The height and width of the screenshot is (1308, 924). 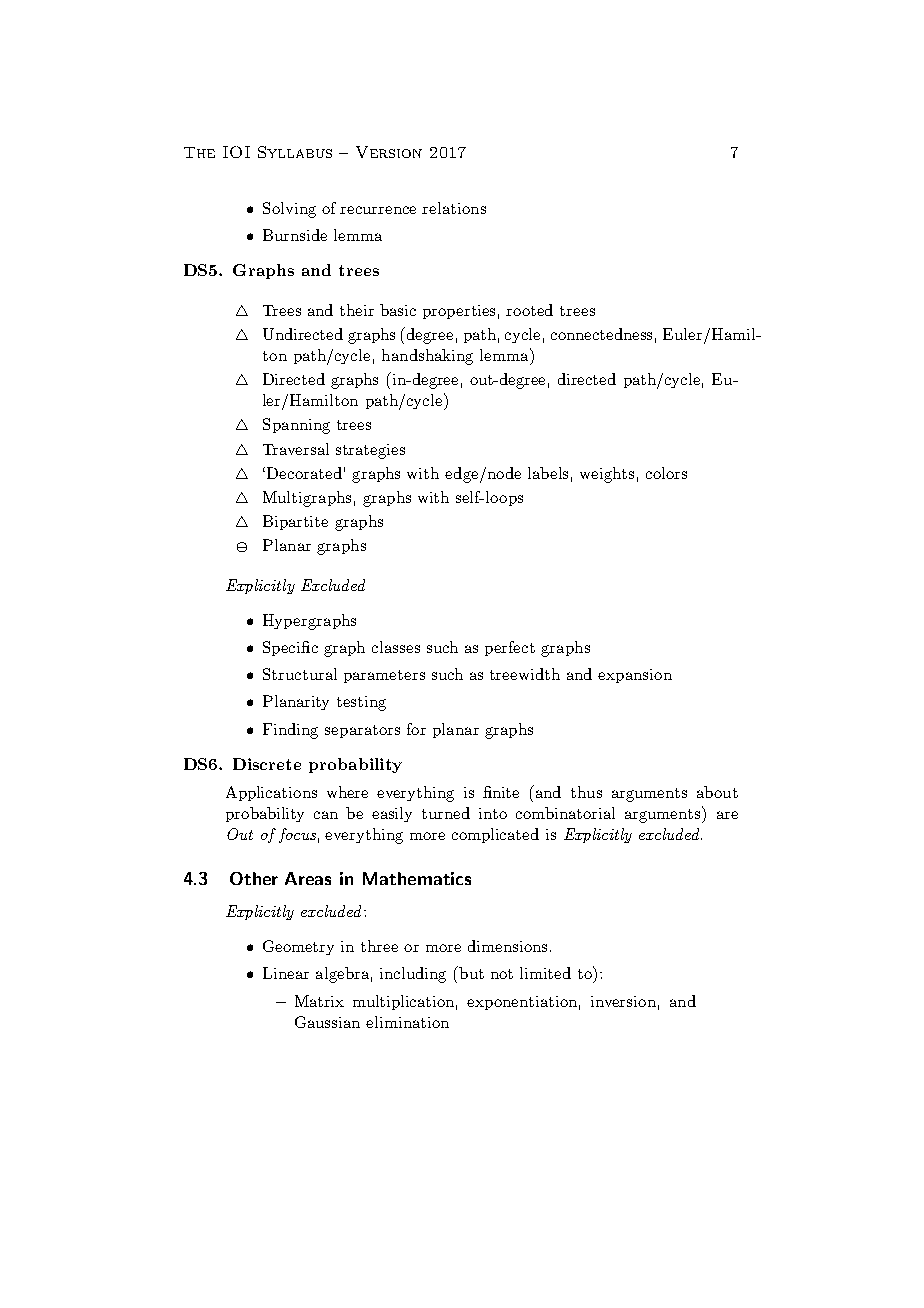 What do you see at coordinates (607, 475) in the screenshot?
I see `weights` at bounding box center [607, 475].
